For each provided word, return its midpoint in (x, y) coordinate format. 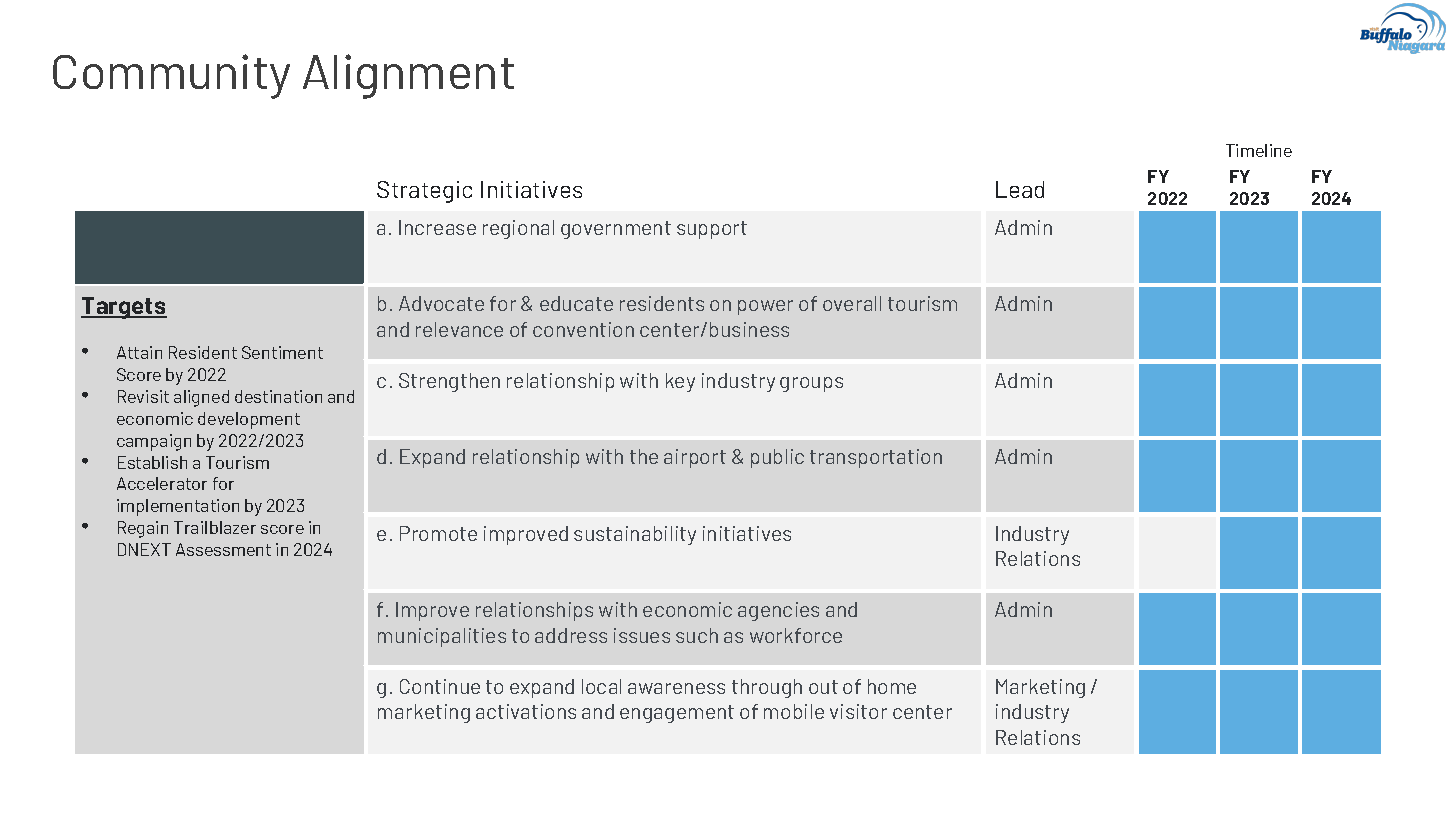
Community (171, 76)
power (765, 307)
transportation (876, 458)
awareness (676, 688)
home (892, 686)
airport (695, 458)
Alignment (408, 76)
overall (852, 303)
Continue (440, 686)
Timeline (1259, 150)
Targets (124, 308)
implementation (178, 507)
